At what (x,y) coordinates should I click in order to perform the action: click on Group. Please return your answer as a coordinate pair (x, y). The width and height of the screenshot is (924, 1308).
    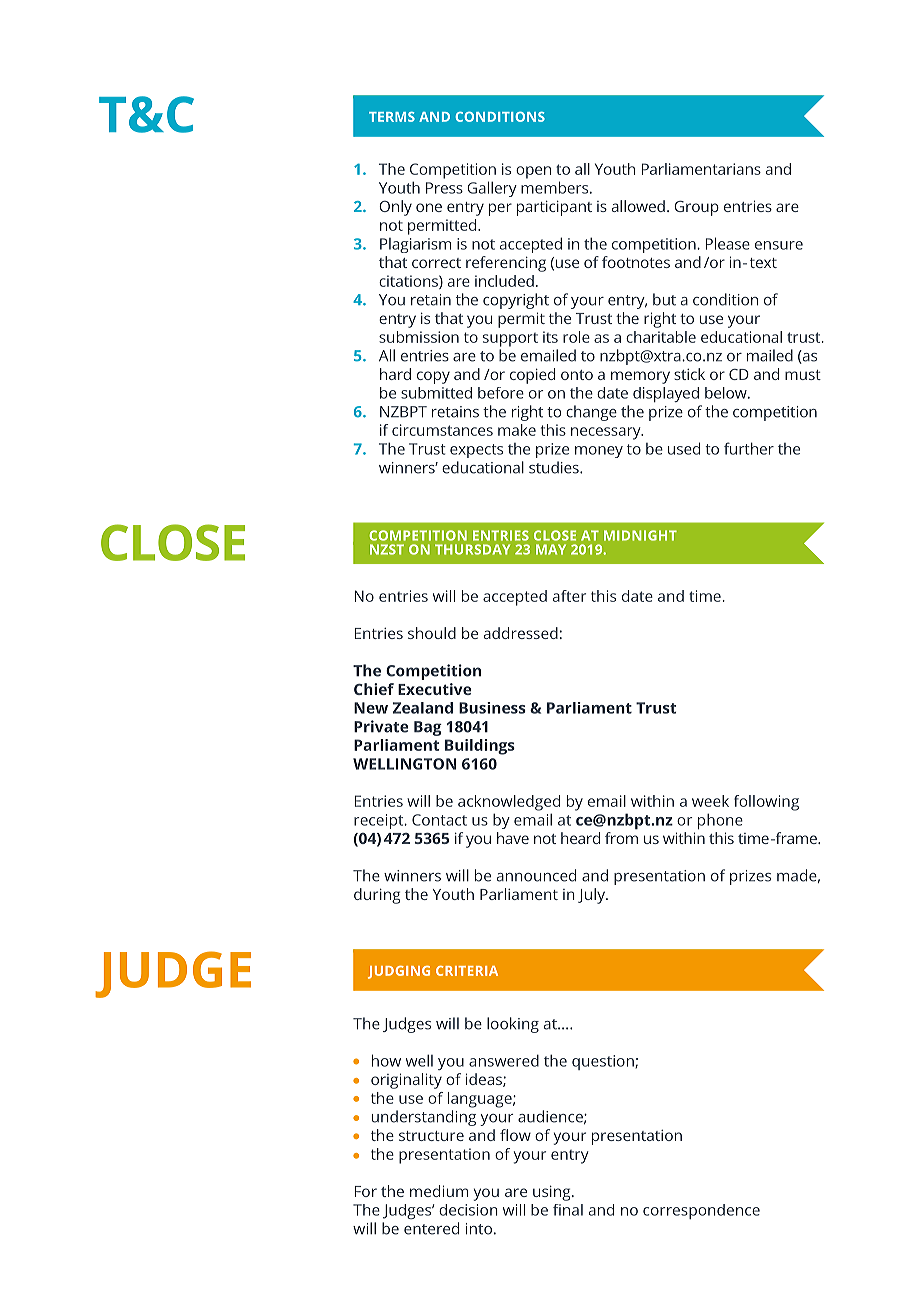
    Looking at the image, I should click on (696, 208).
